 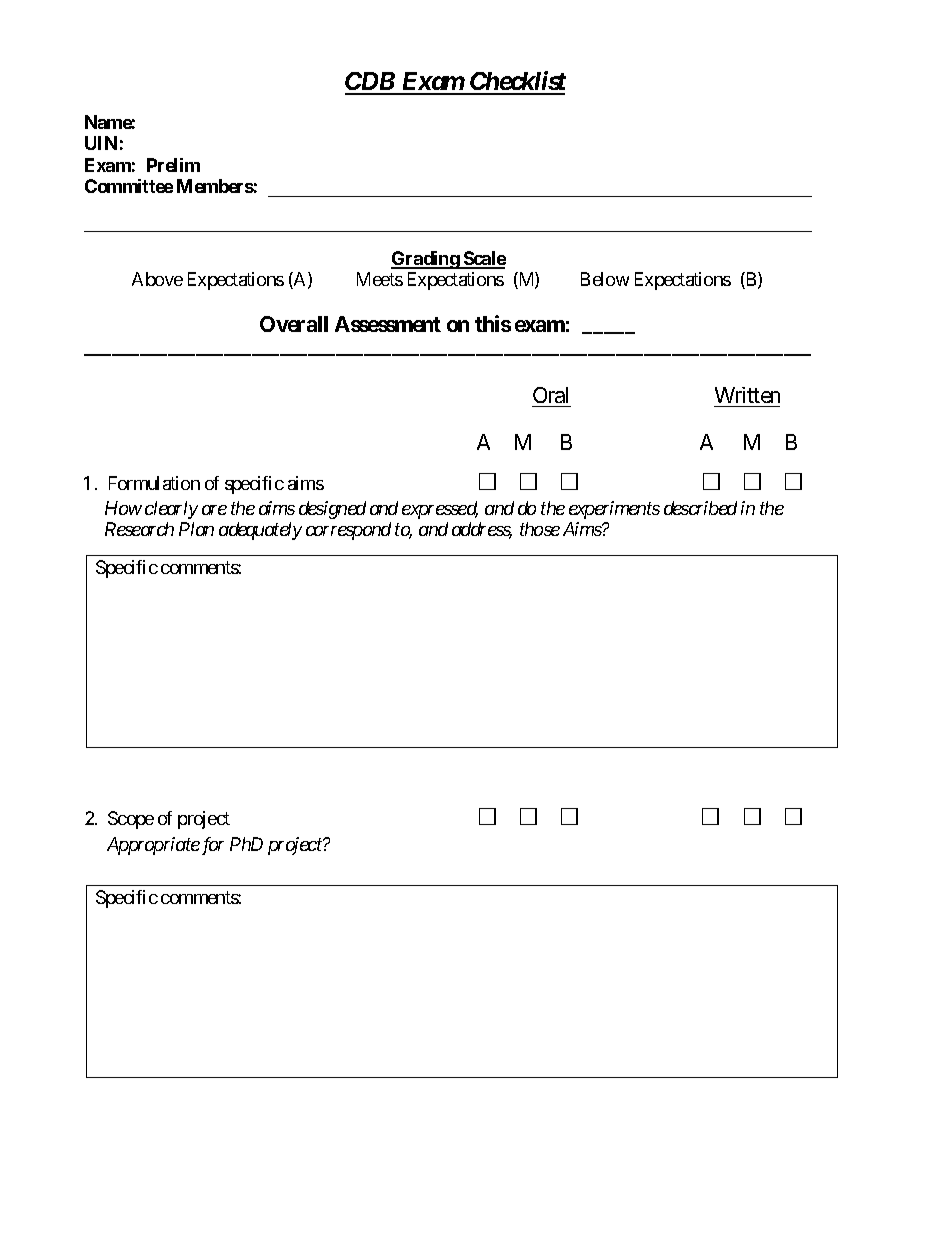 What do you see at coordinates (605, 279) in the screenshot?
I see `Below` at bounding box center [605, 279].
